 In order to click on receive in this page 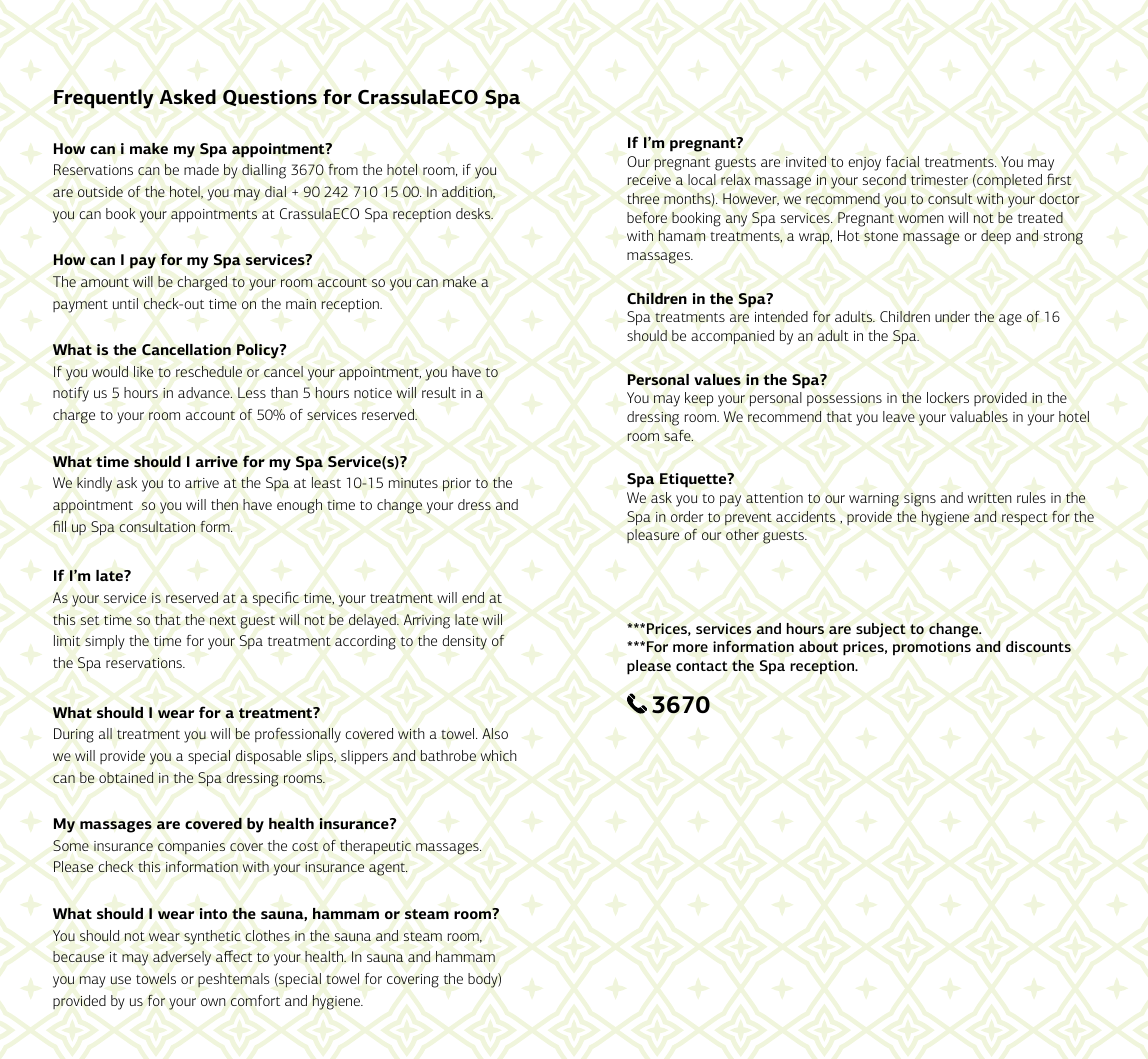, I will do `click(649, 180)`.
